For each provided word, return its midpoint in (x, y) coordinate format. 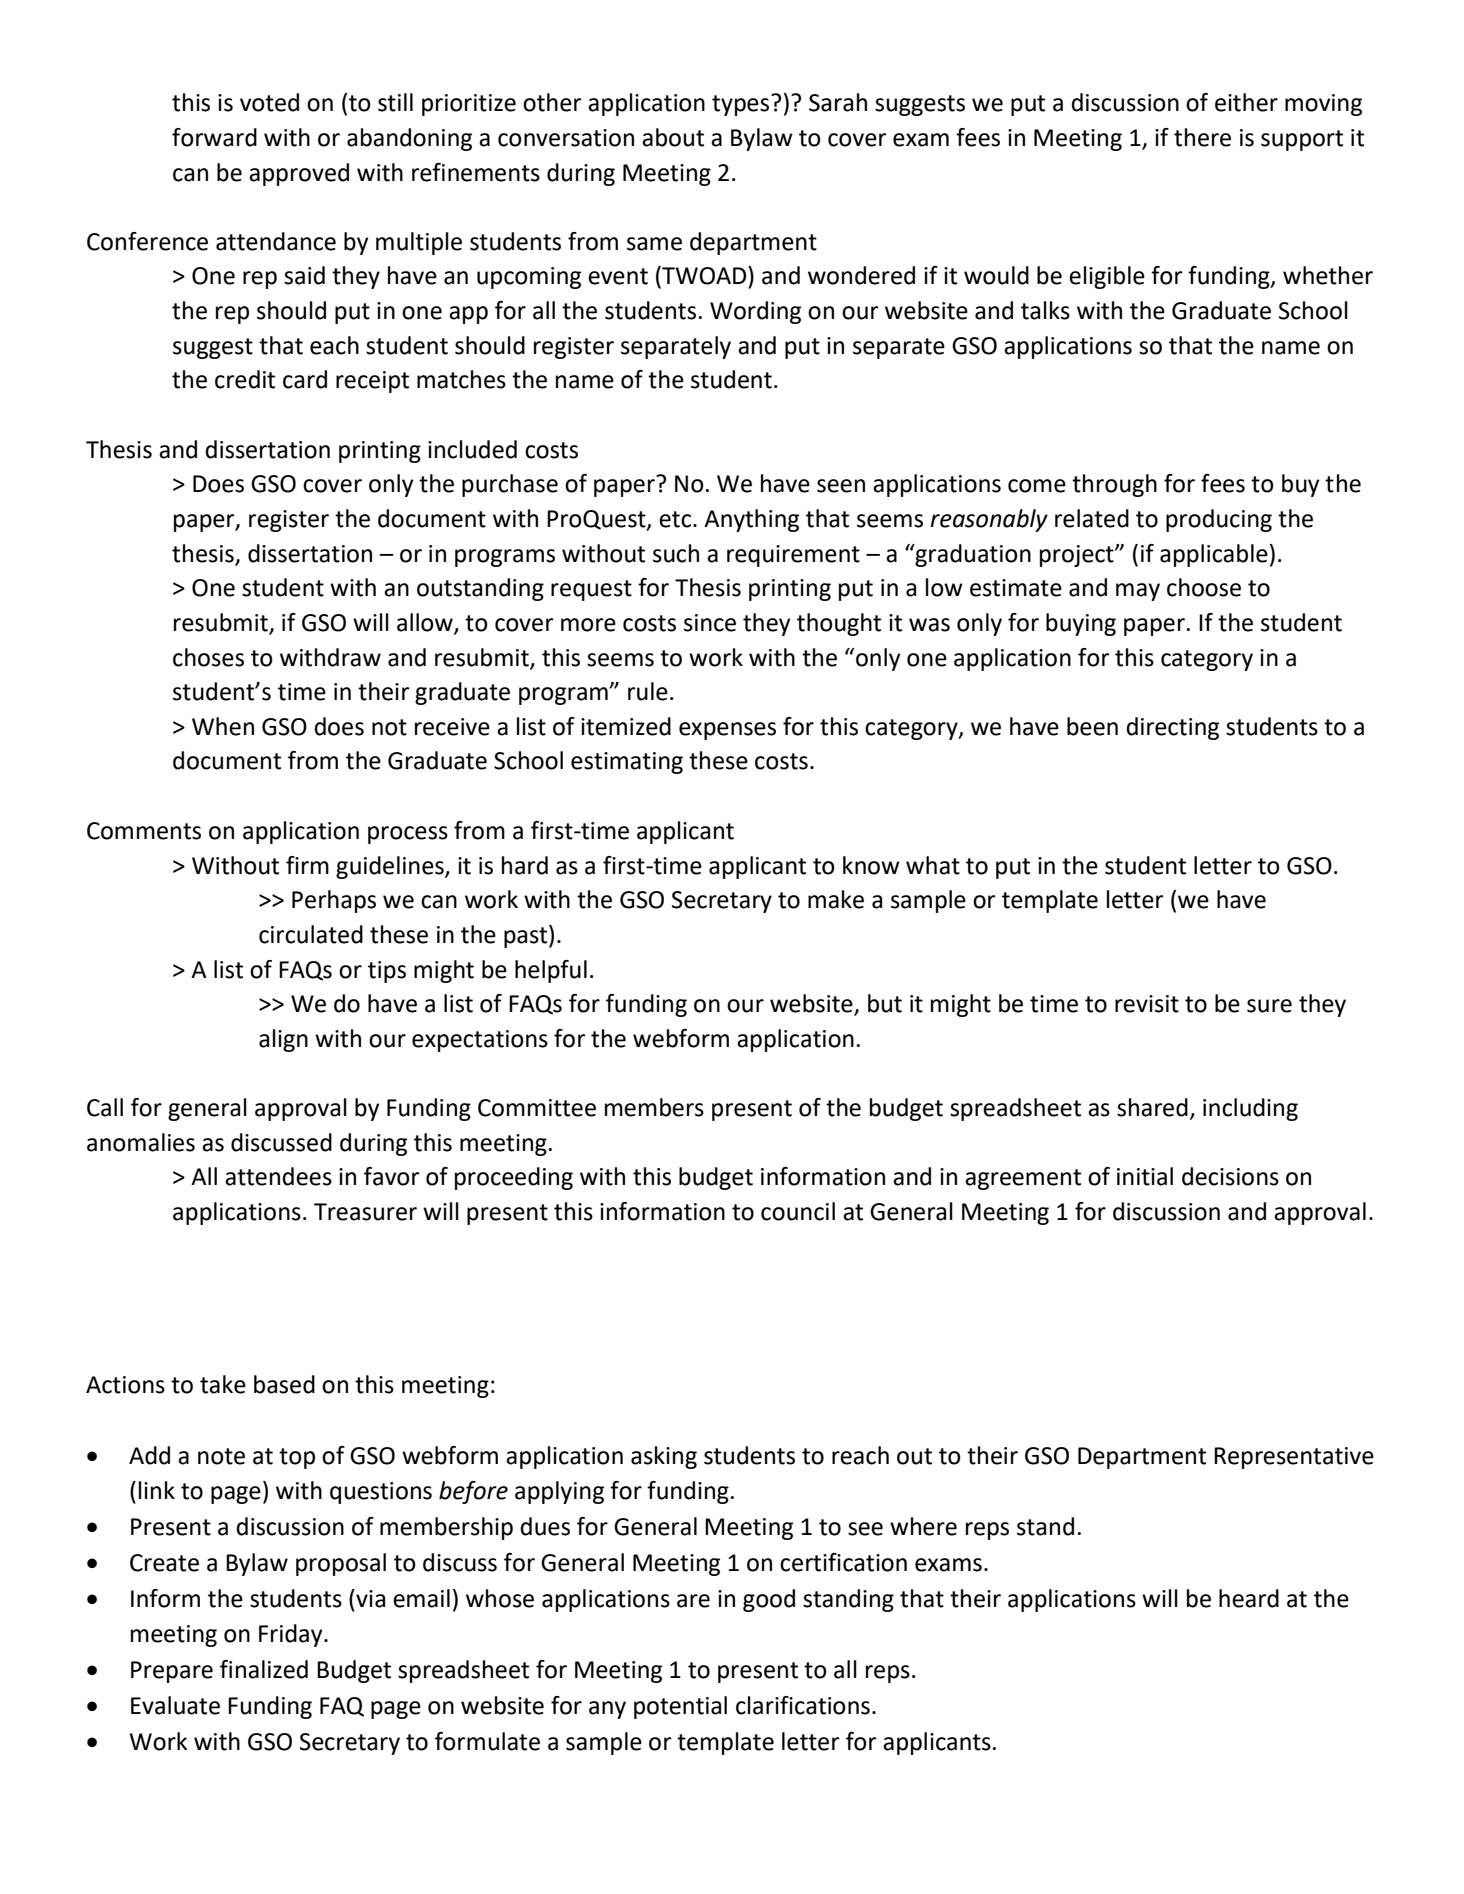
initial (1145, 1176)
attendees (278, 1176)
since (710, 623)
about (673, 137)
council (798, 1211)
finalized (264, 1669)
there (1202, 137)
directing (1172, 728)
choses (208, 657)
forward (214, 137)
